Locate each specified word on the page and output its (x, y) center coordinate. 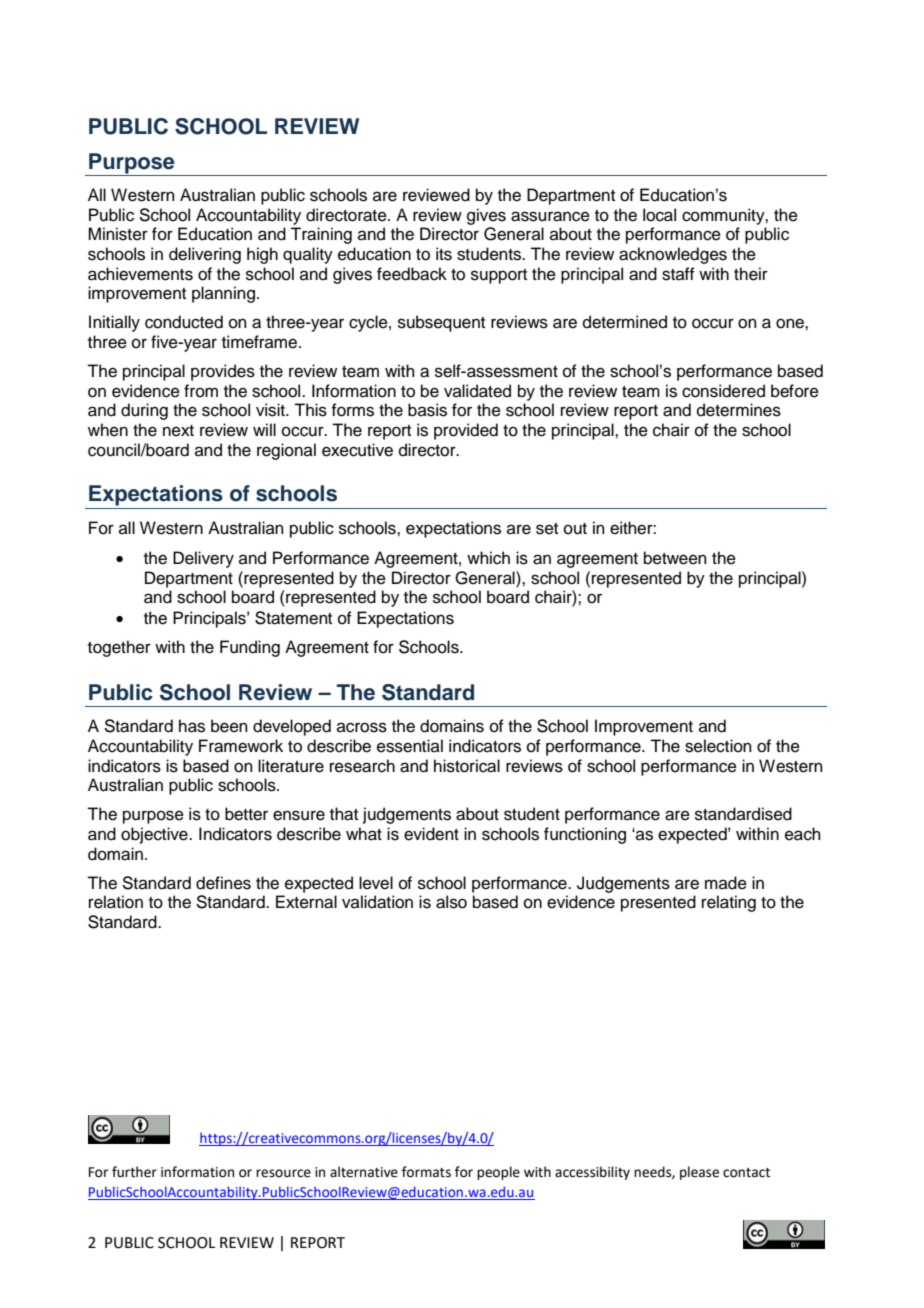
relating (729, 903)
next (178, 431)
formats (426, 1172)
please (699, 1173)
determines (739, 410)
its (444, 254)
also (451, 902)
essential (410, 746)
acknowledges (673, 255)
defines (223, 883)
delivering (205, 255)
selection (718, 746)
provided (466, 431)
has (192, 726)
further (134, 1172)
